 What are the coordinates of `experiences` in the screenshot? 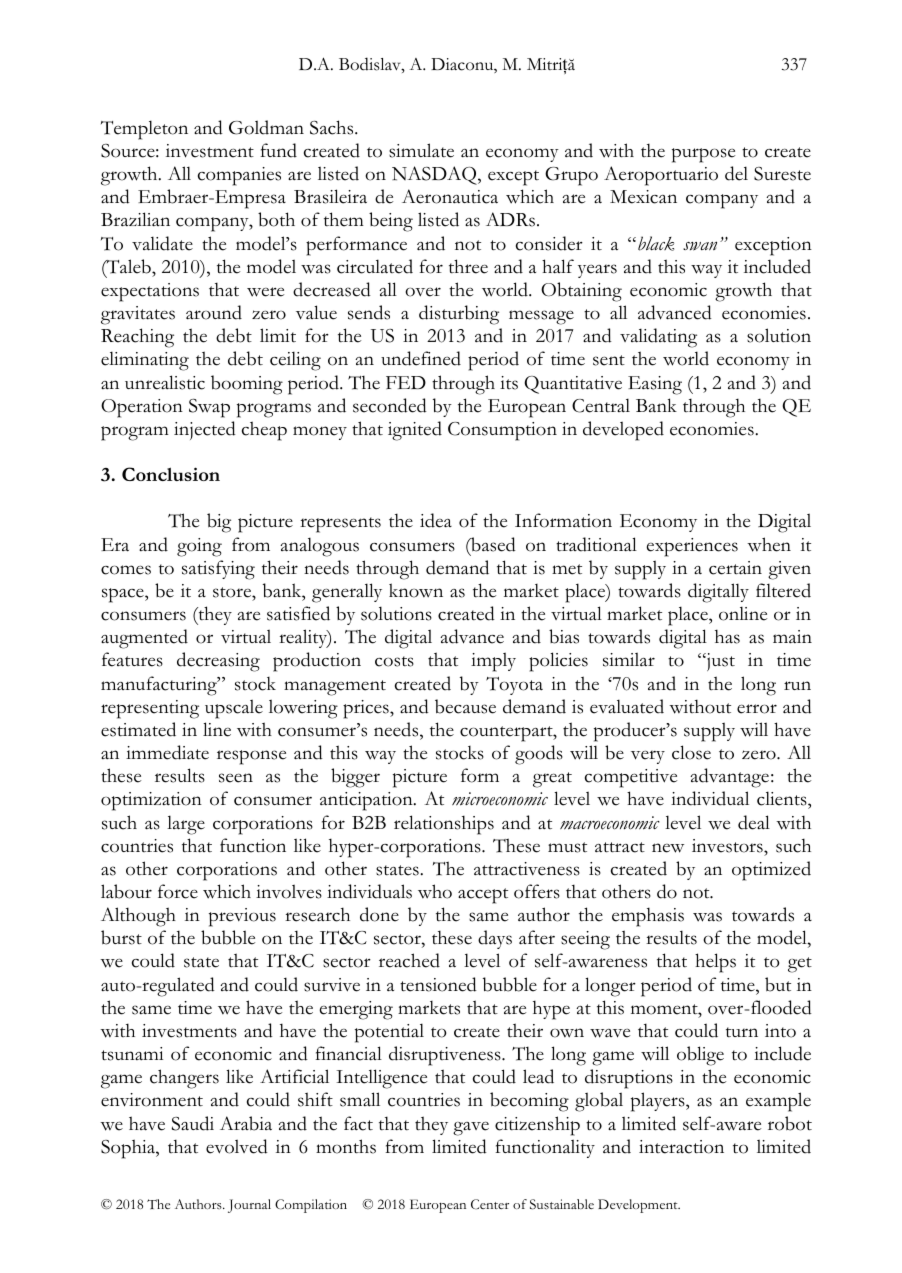 It's located at (692, 547).
